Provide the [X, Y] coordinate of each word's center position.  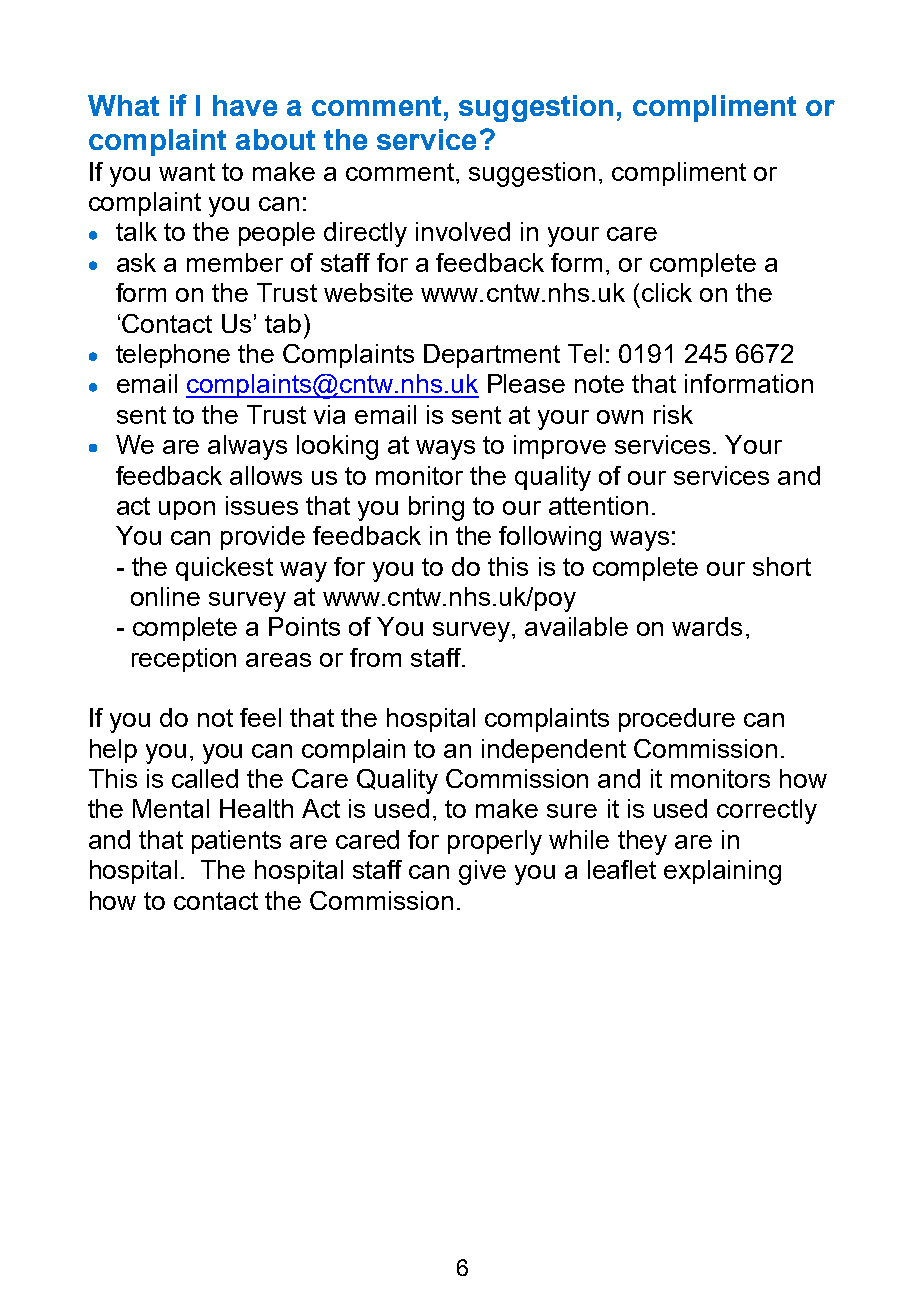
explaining [722, 872]
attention [598, 505]
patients [236, 842]
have [245, 105]
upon [187, 510]
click [667, 292]
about [275, 139]
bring [436, 508]
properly [495, 842]
